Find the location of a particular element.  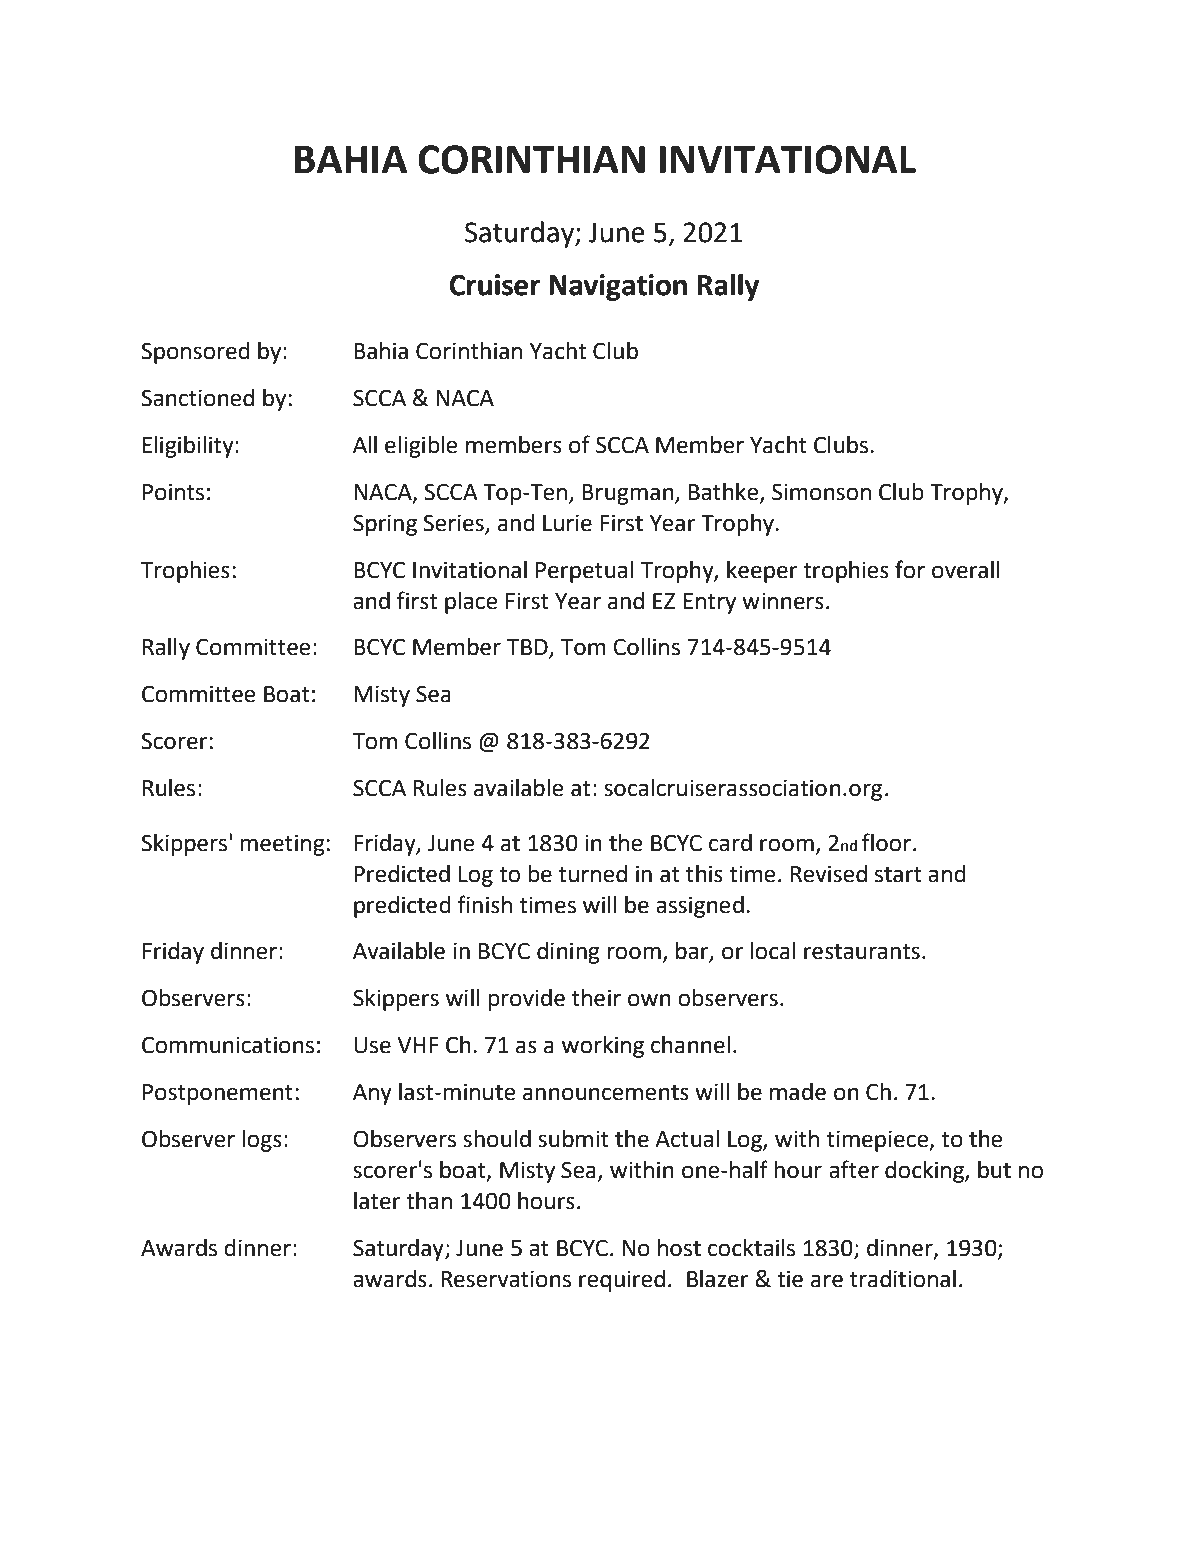

later is located at coordinates (377, 1201).
